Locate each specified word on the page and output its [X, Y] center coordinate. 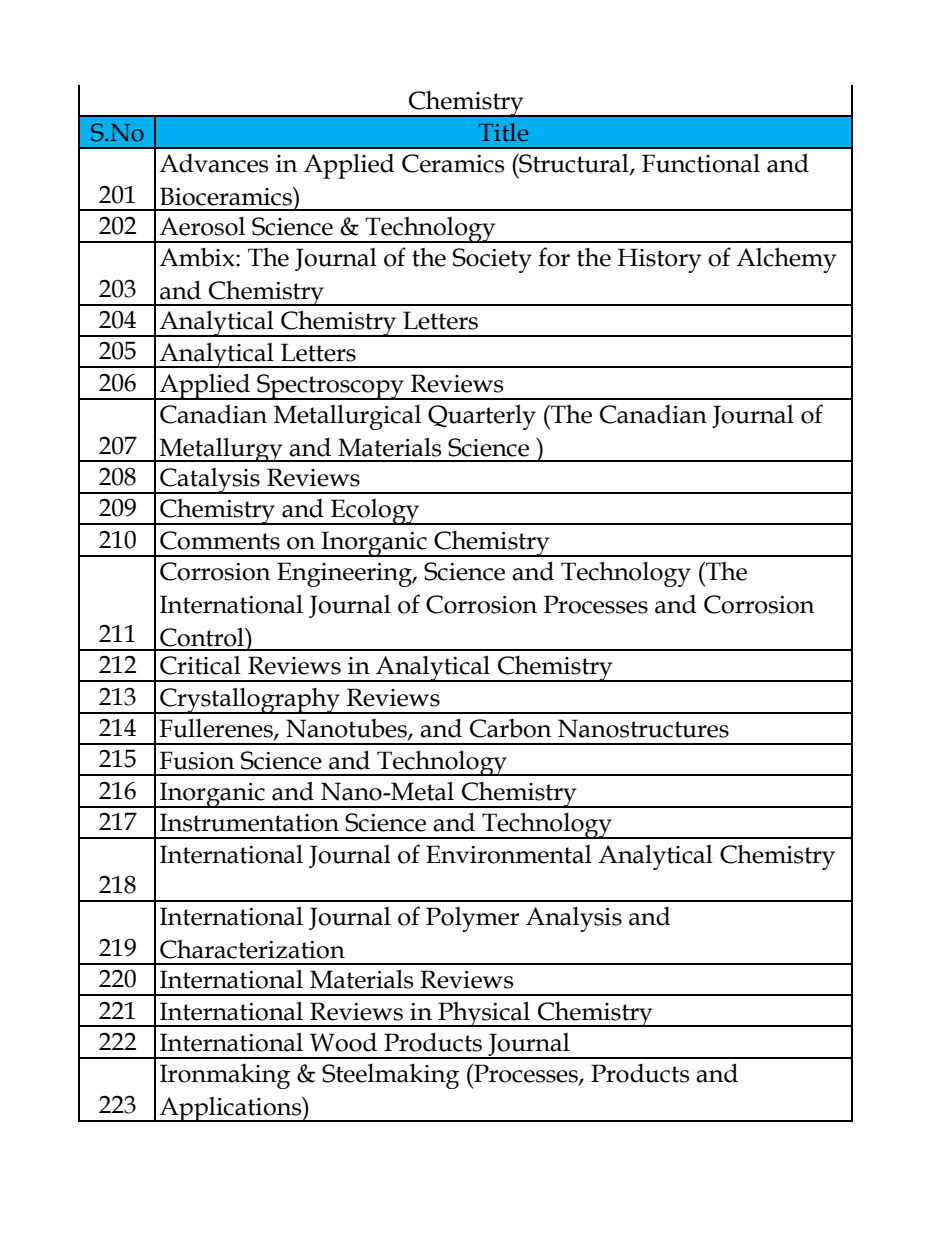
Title [503, 132]
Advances [214, 163]
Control [203, 637]
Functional [701, 163]
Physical [484, 1014]
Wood [343, 1042]
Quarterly [482, 417]
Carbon [511, 728]
